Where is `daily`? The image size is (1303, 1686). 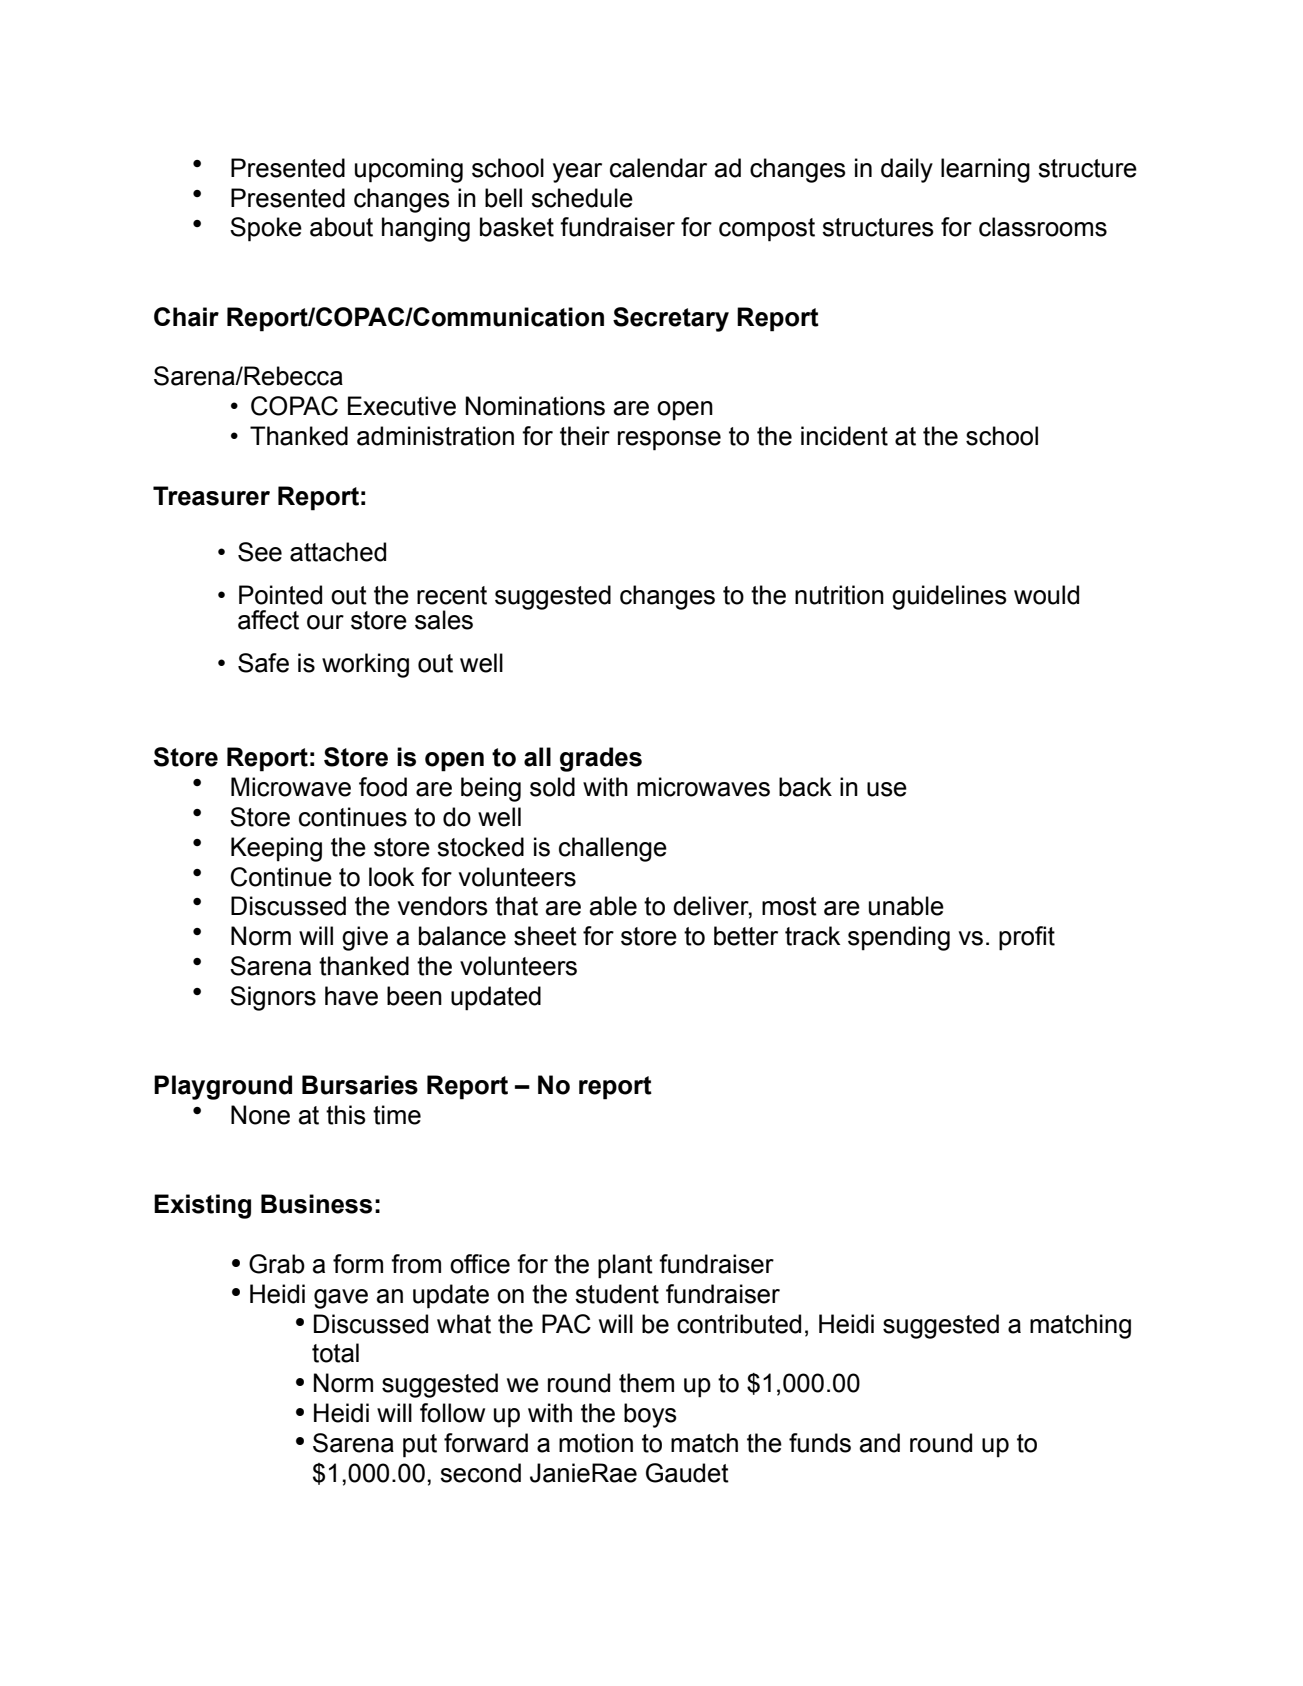
daily is located at coordinates (907, 170).
